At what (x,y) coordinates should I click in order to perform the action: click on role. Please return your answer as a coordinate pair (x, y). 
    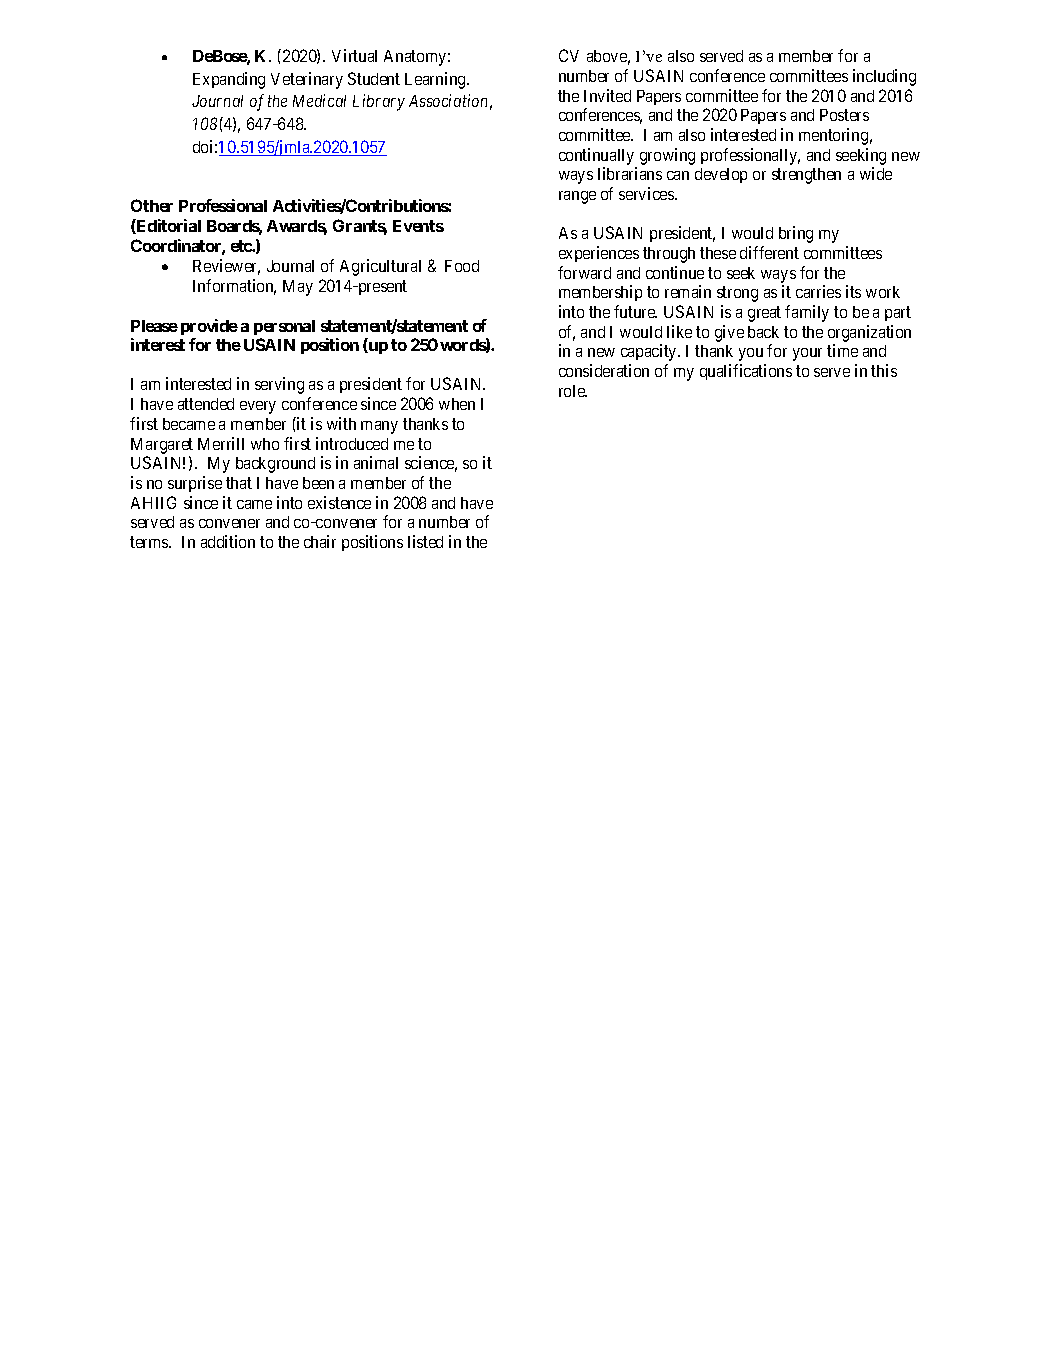
    Looking at the image, I should click on (573, 391).
